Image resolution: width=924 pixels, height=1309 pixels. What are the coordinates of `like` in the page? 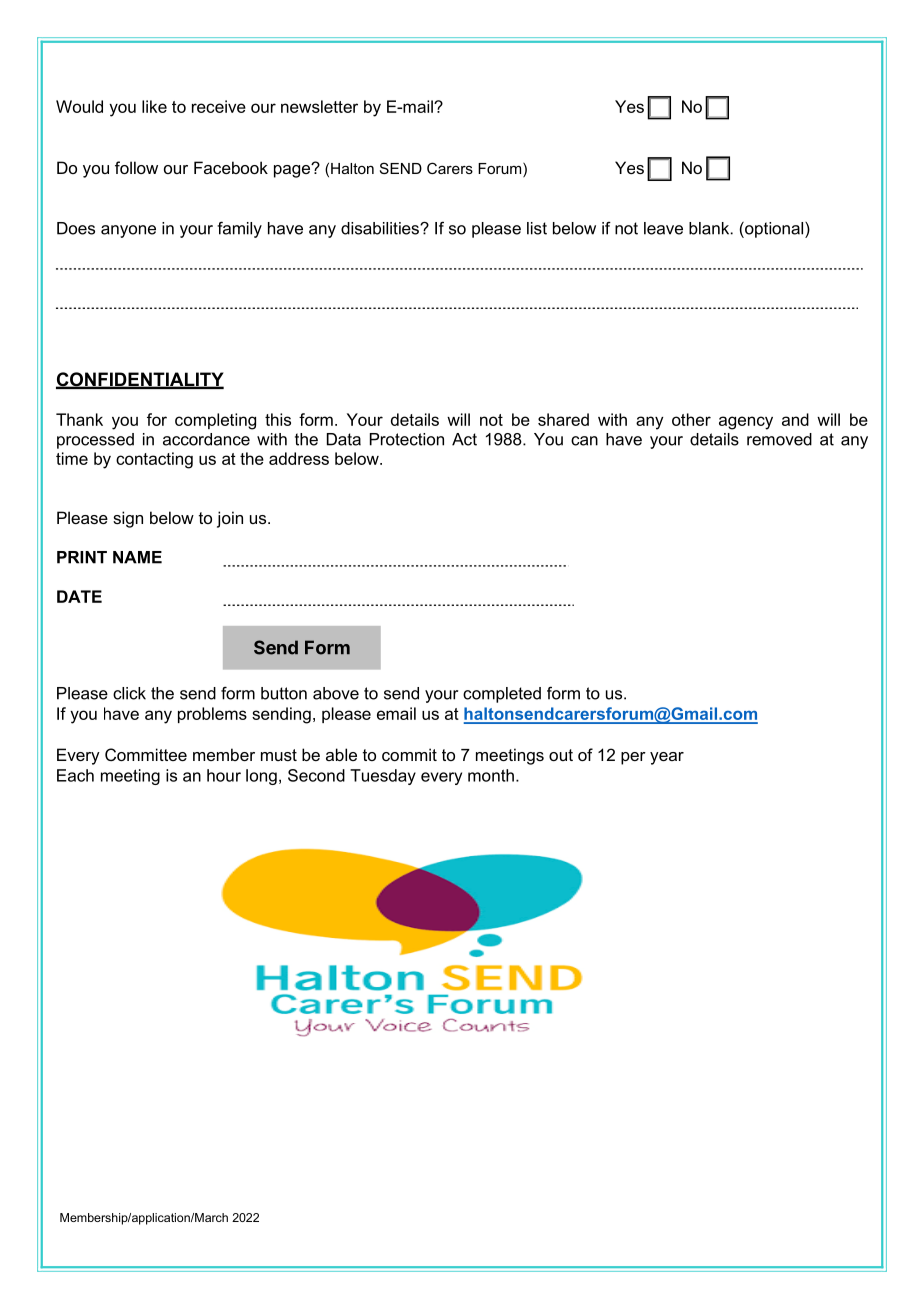 It's located at (154, 106).
